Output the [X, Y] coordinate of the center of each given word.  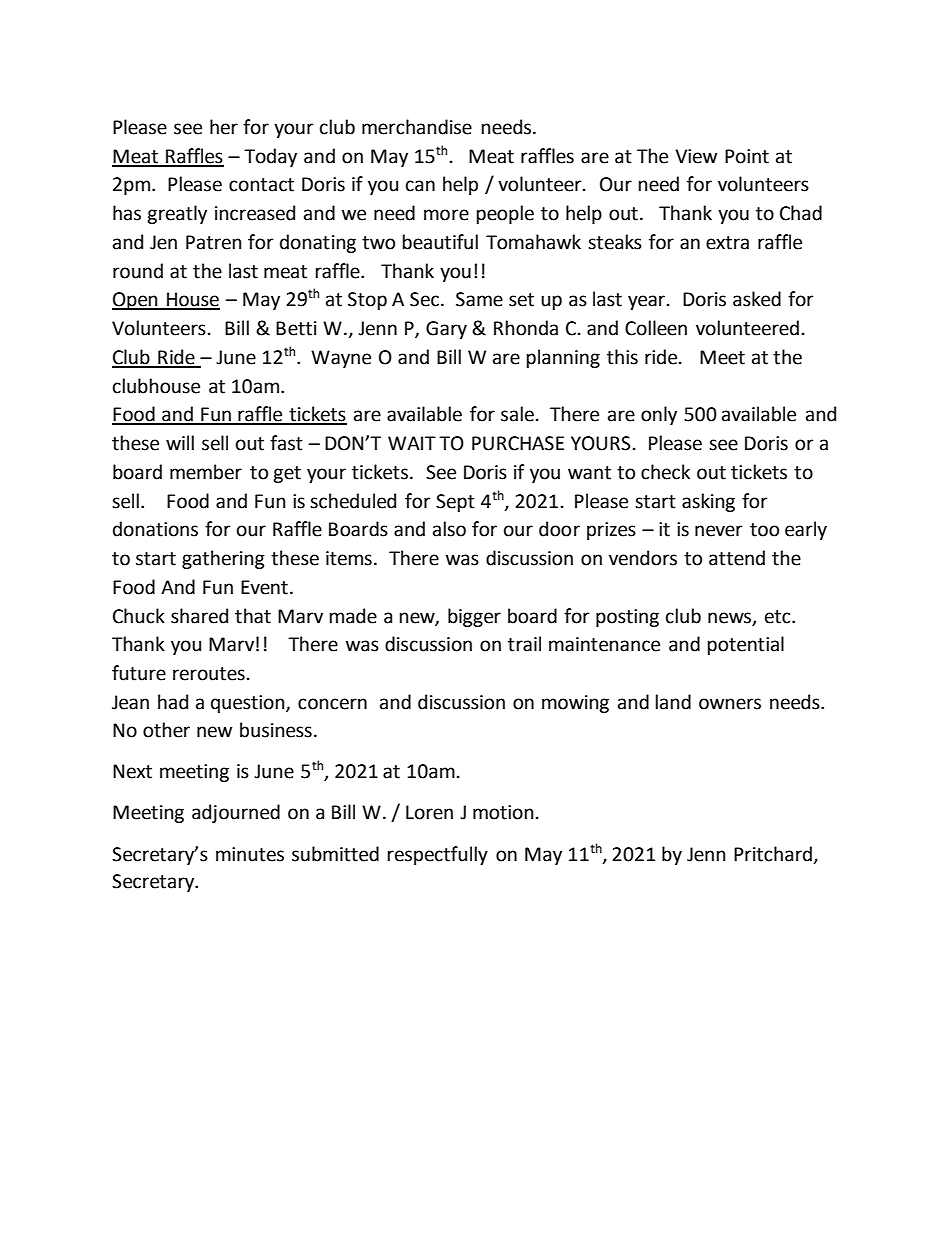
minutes [250, 854]
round [138, 271]
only [659, 415]
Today [270, 157]
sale [517, 414]
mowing [575, 704]
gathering [223, 559]
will [180, 442]
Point [747, 156]
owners [730, 704]
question [249, 704]
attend [737, 558]
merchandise [417, 127]
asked [757, 299]
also [449, 529]
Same [479, 299]
